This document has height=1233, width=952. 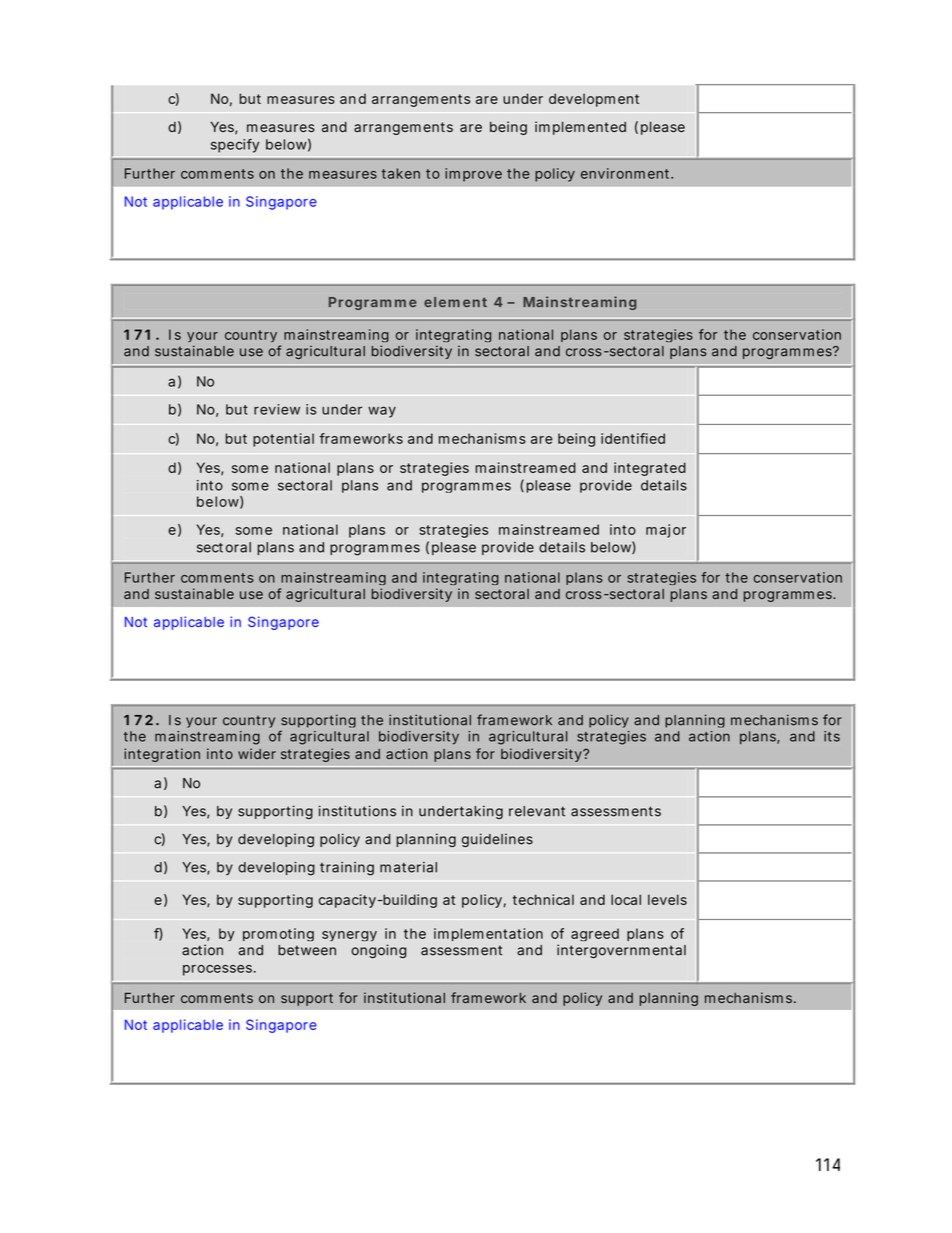 What do you see at coordinates (488, 934) in the document?
I see `implementation` at bounding box center [488, 934].
